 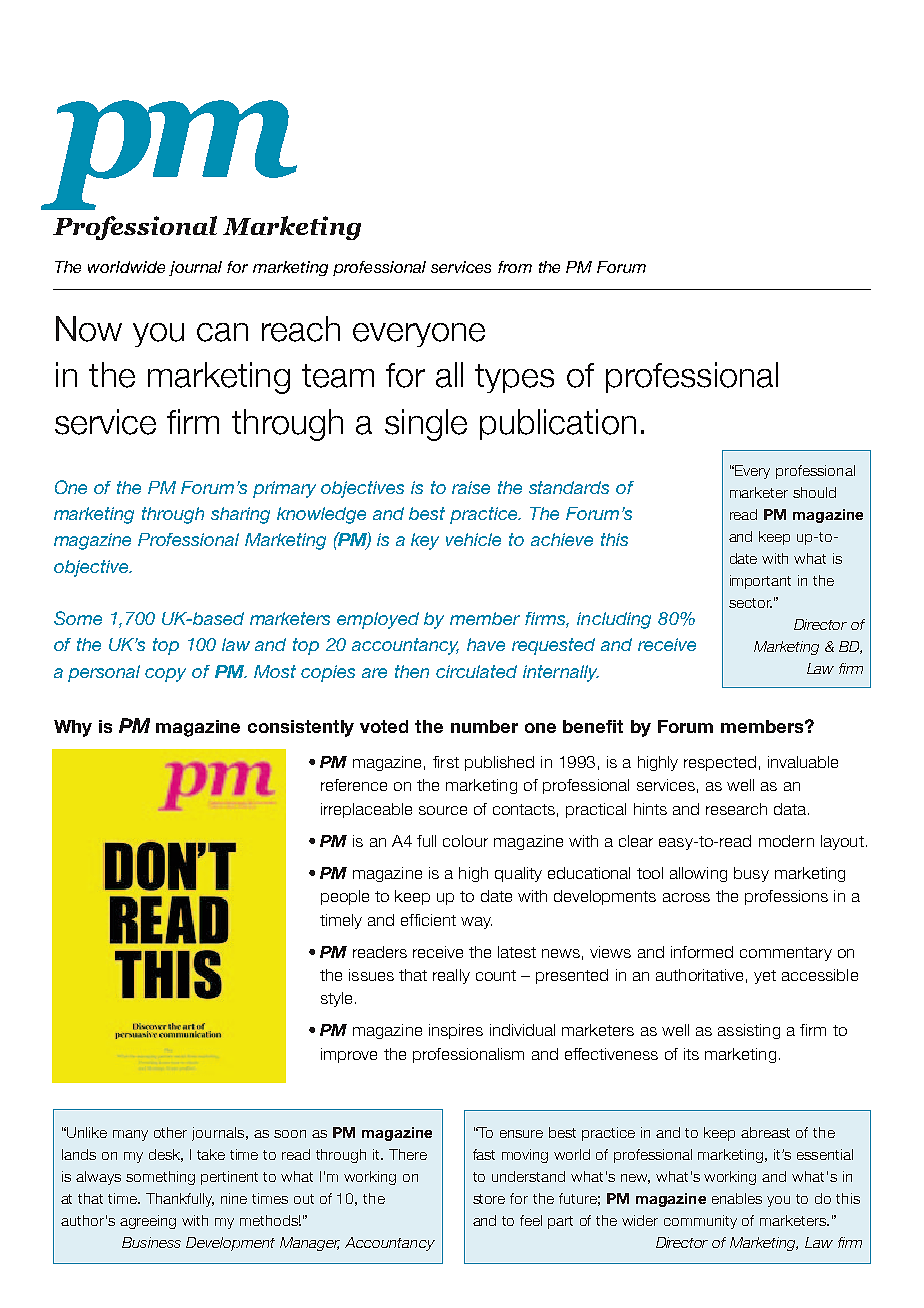 What do you see at coordinates (786, 897) in the image?
I see `professions` at bounding box center [786, 897].
